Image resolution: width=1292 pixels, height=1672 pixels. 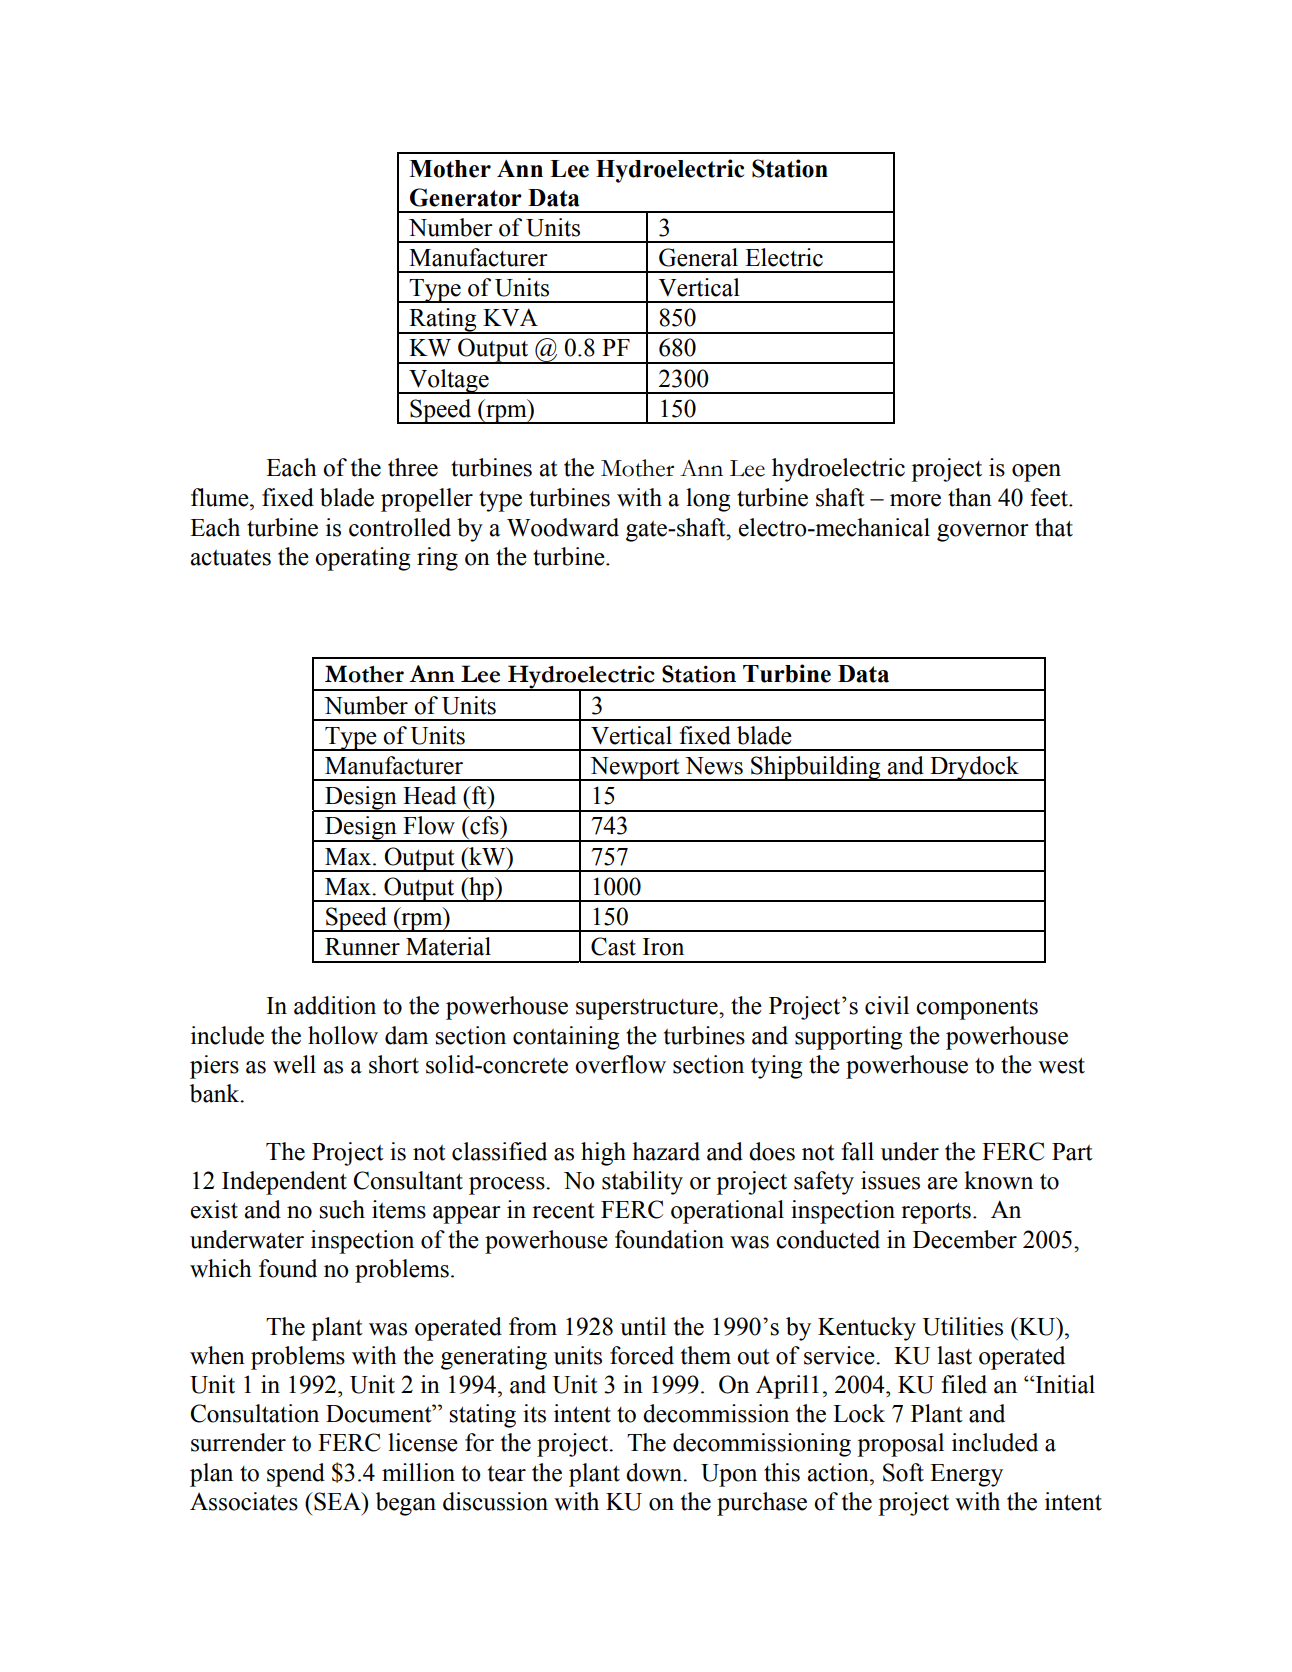 What do you see at coordinates (666, 1151) in the screenshot?
I see `hazard` at bounding box center [666, 1151].
